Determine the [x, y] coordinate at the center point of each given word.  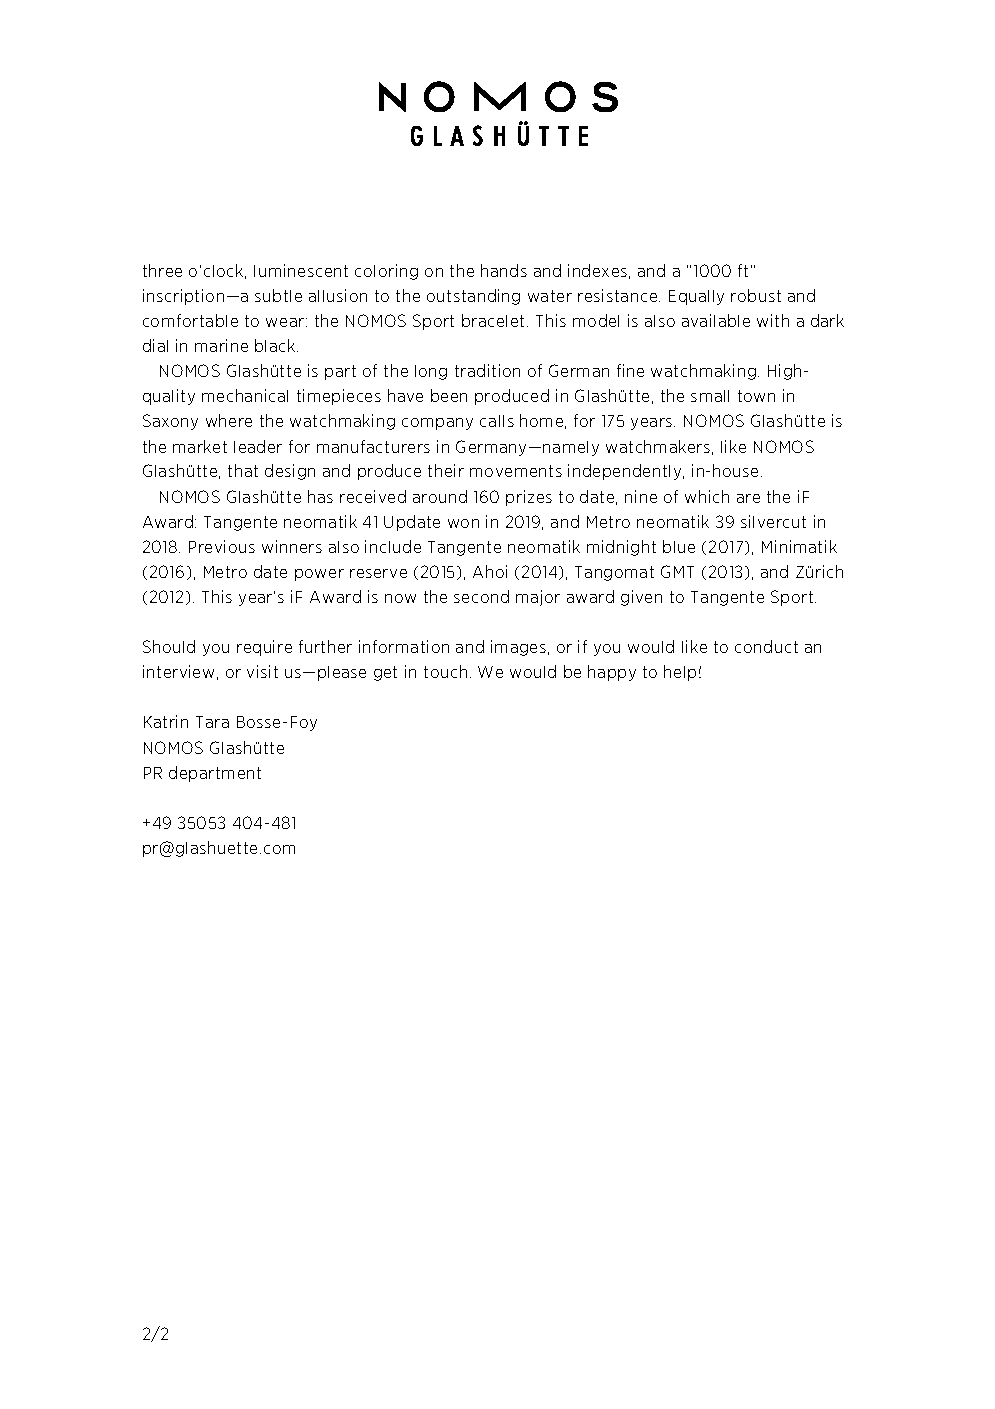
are [748, 498]
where [229, 420]
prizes [529, 498]
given [641, 598]
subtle [278, 295]
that [243, 470]
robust [756, 295]
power [319, 575]
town [756, 396]
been [449, 395]
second [481, 596]
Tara [212, 722]
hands [504, 270]
